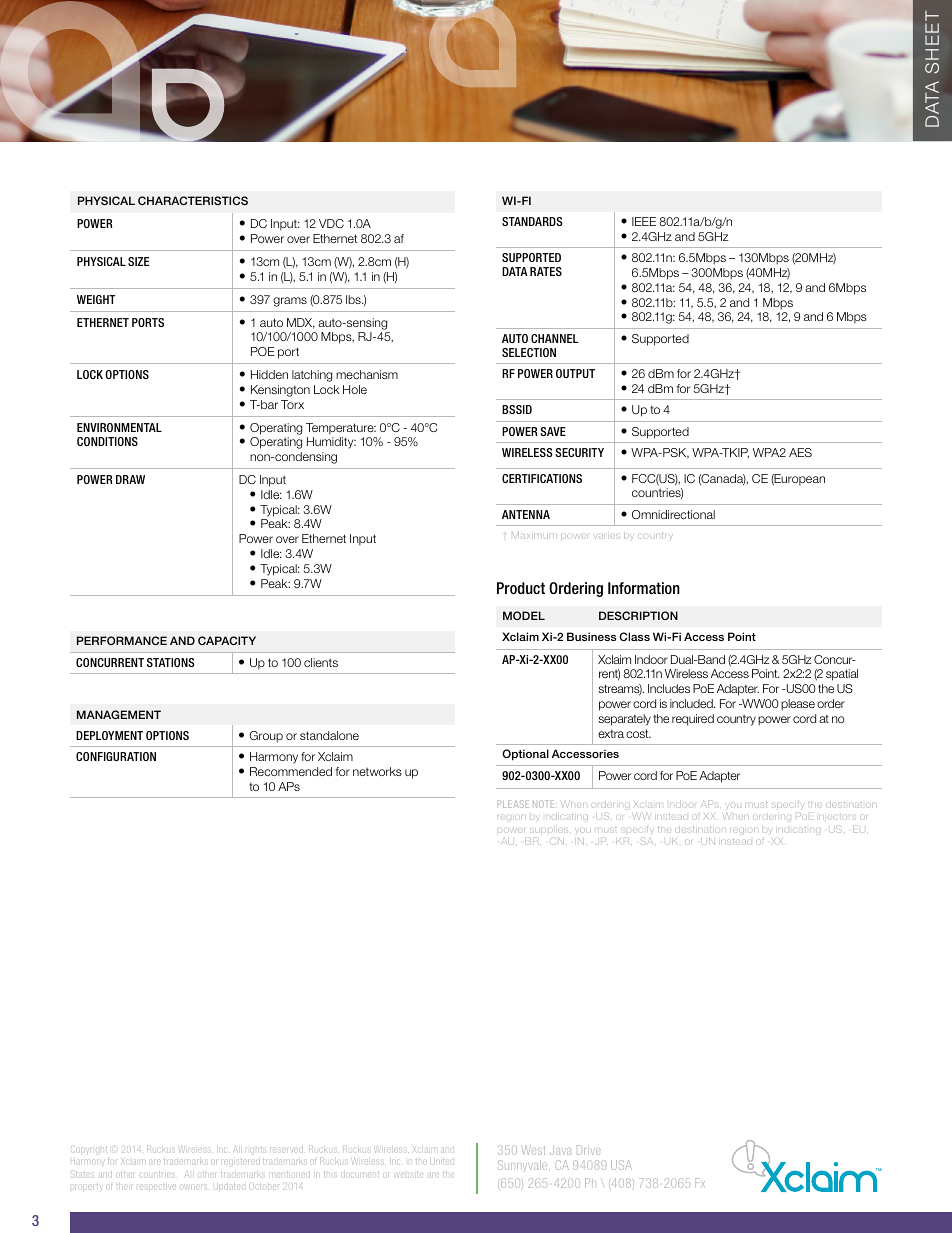  I want to click on CHARACTERISTICS, so click(193, 200).
